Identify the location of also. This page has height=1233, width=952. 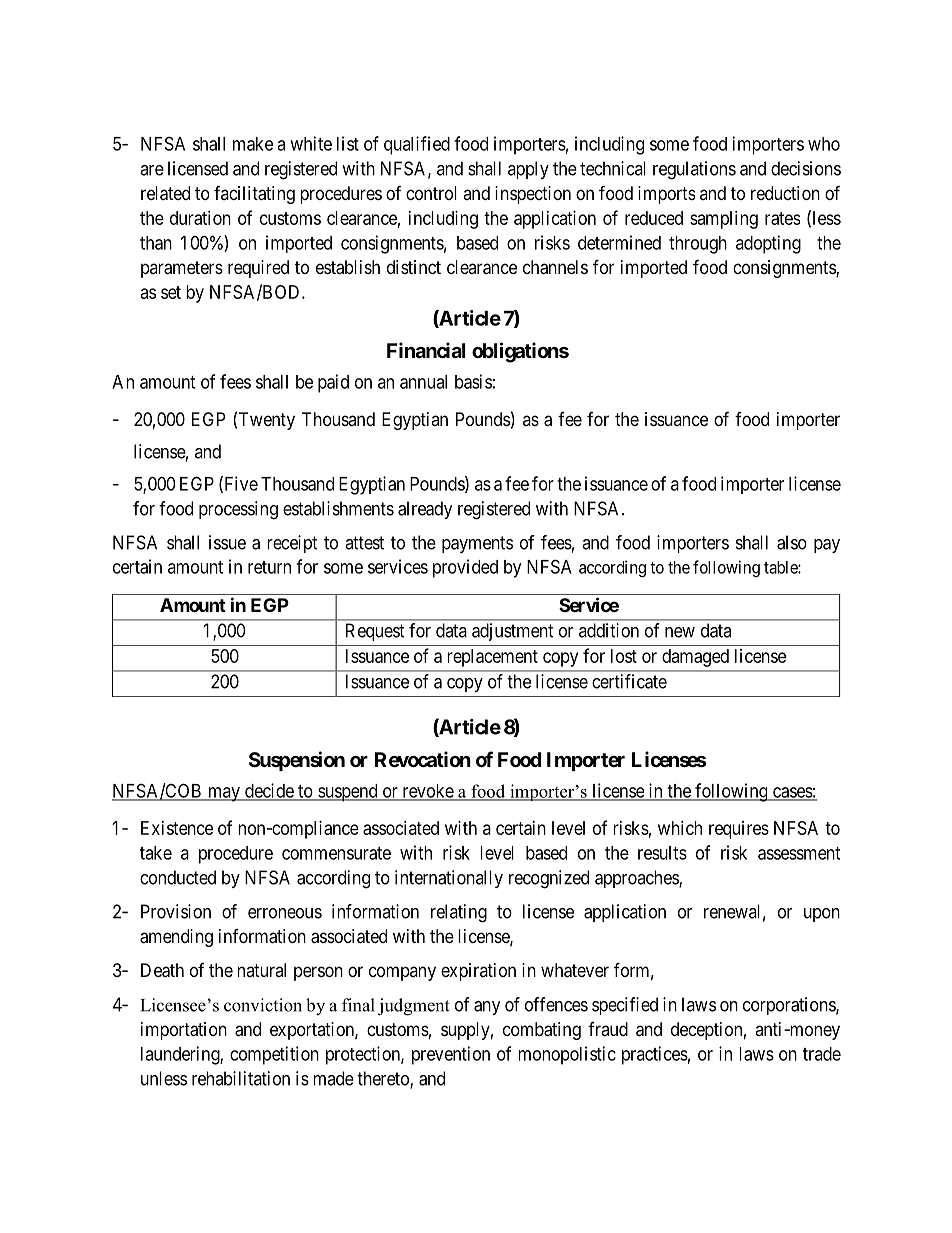
(792, 542).
